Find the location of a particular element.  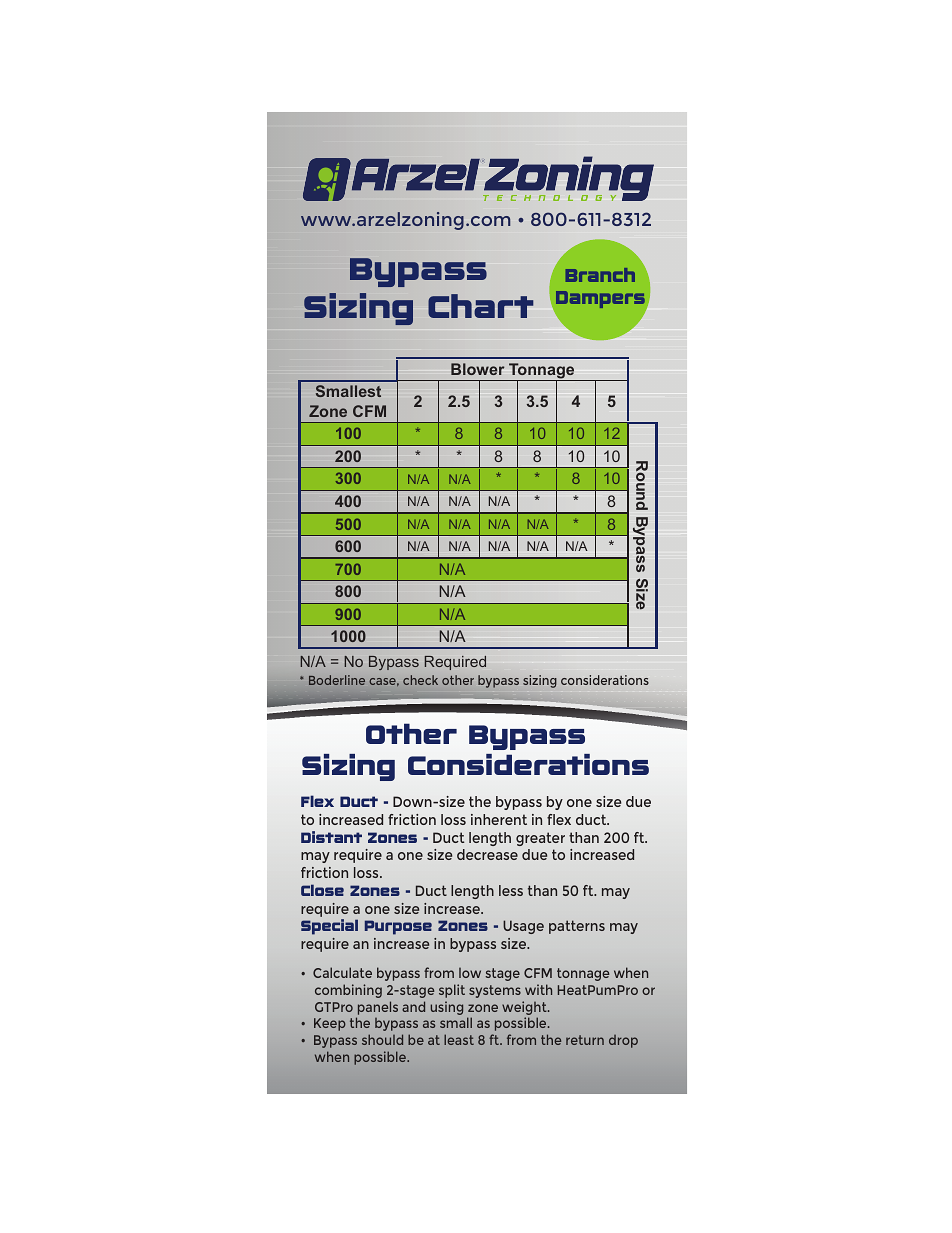

Distant is located at coordinates (331, 837).
